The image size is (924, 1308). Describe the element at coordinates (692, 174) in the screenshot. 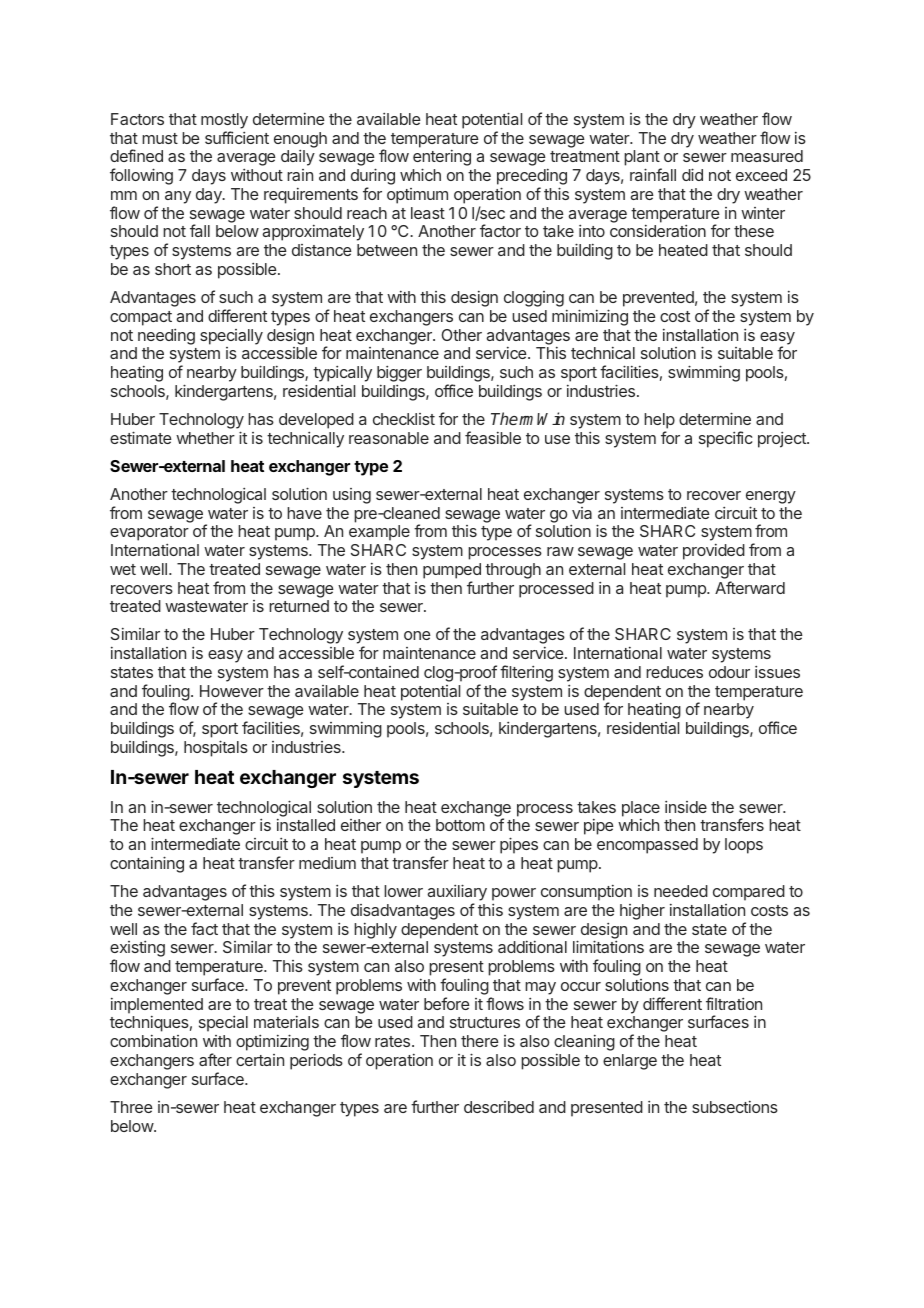

I see `did` at that location.
